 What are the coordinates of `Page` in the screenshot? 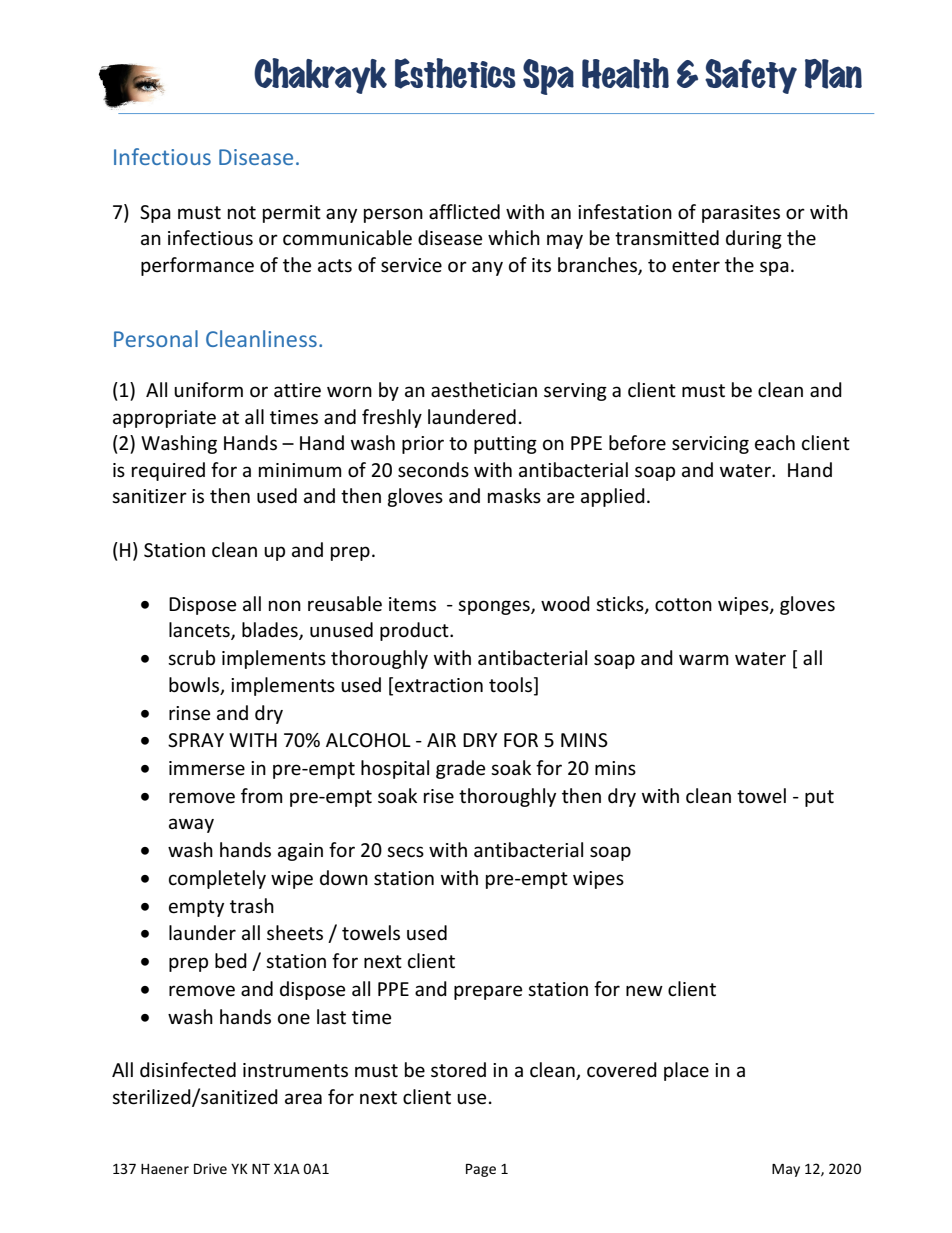 It's located at (481, 1170).
